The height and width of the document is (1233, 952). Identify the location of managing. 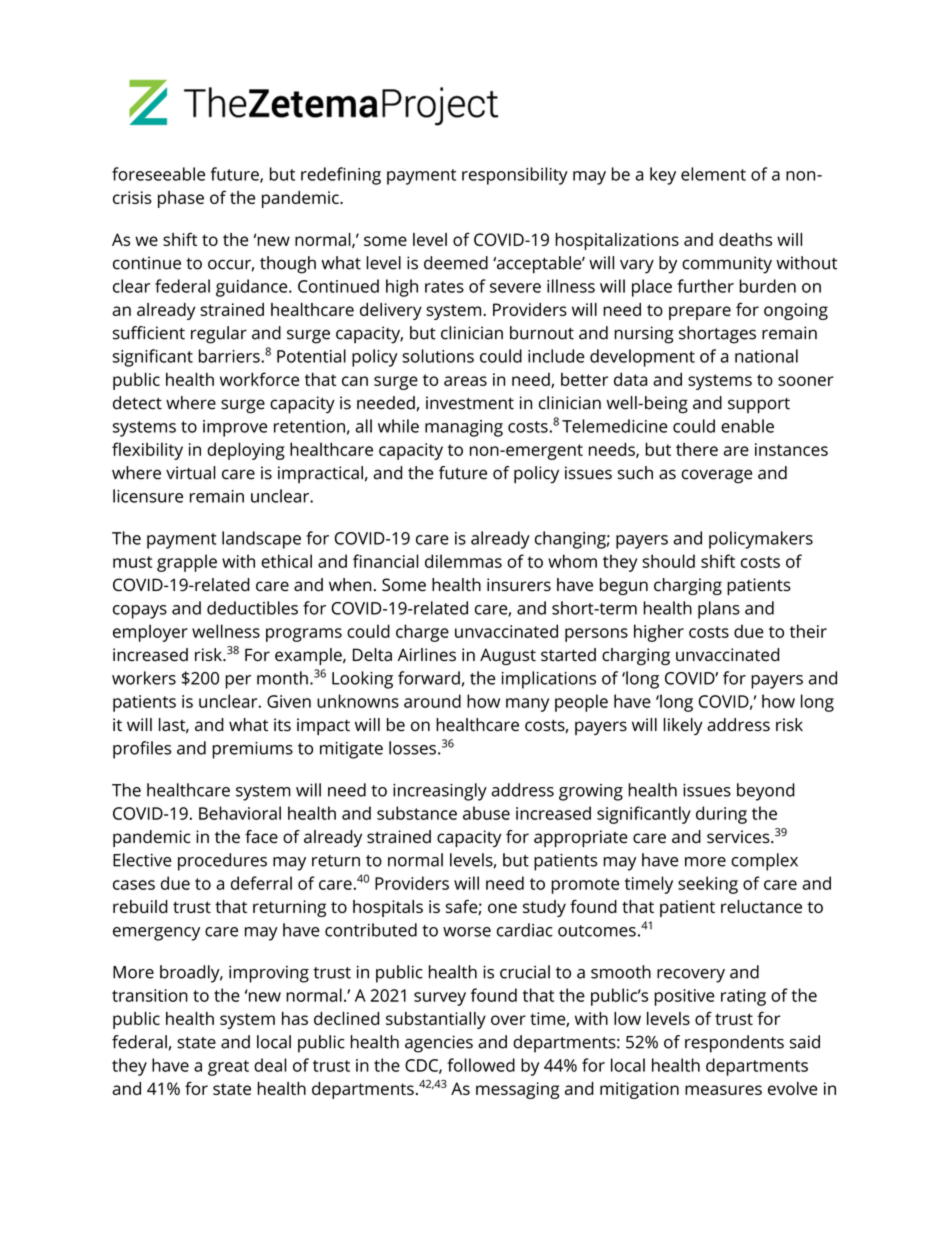
(464, 428).
